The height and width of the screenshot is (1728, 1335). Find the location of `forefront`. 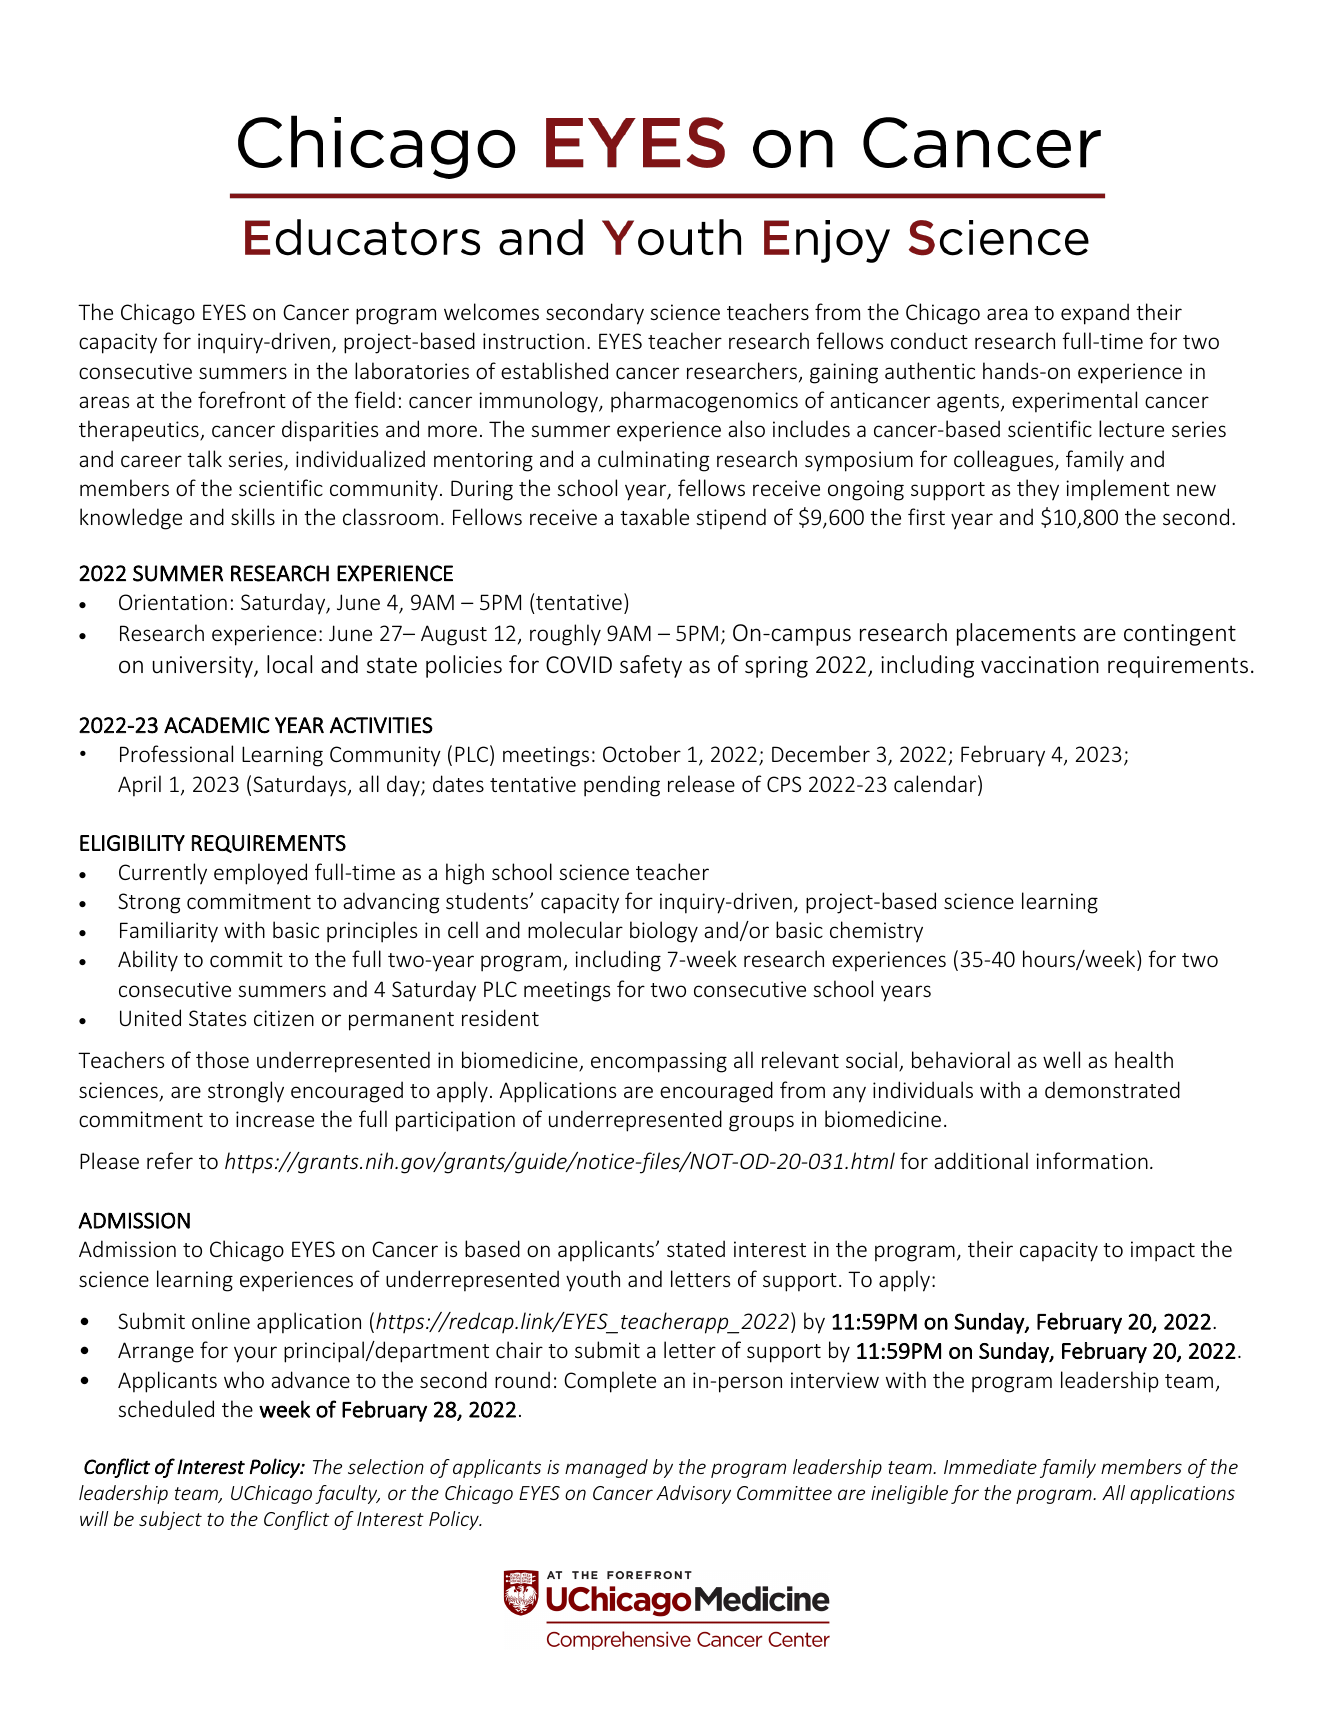

forefront is located at coordinates (242, 399).
